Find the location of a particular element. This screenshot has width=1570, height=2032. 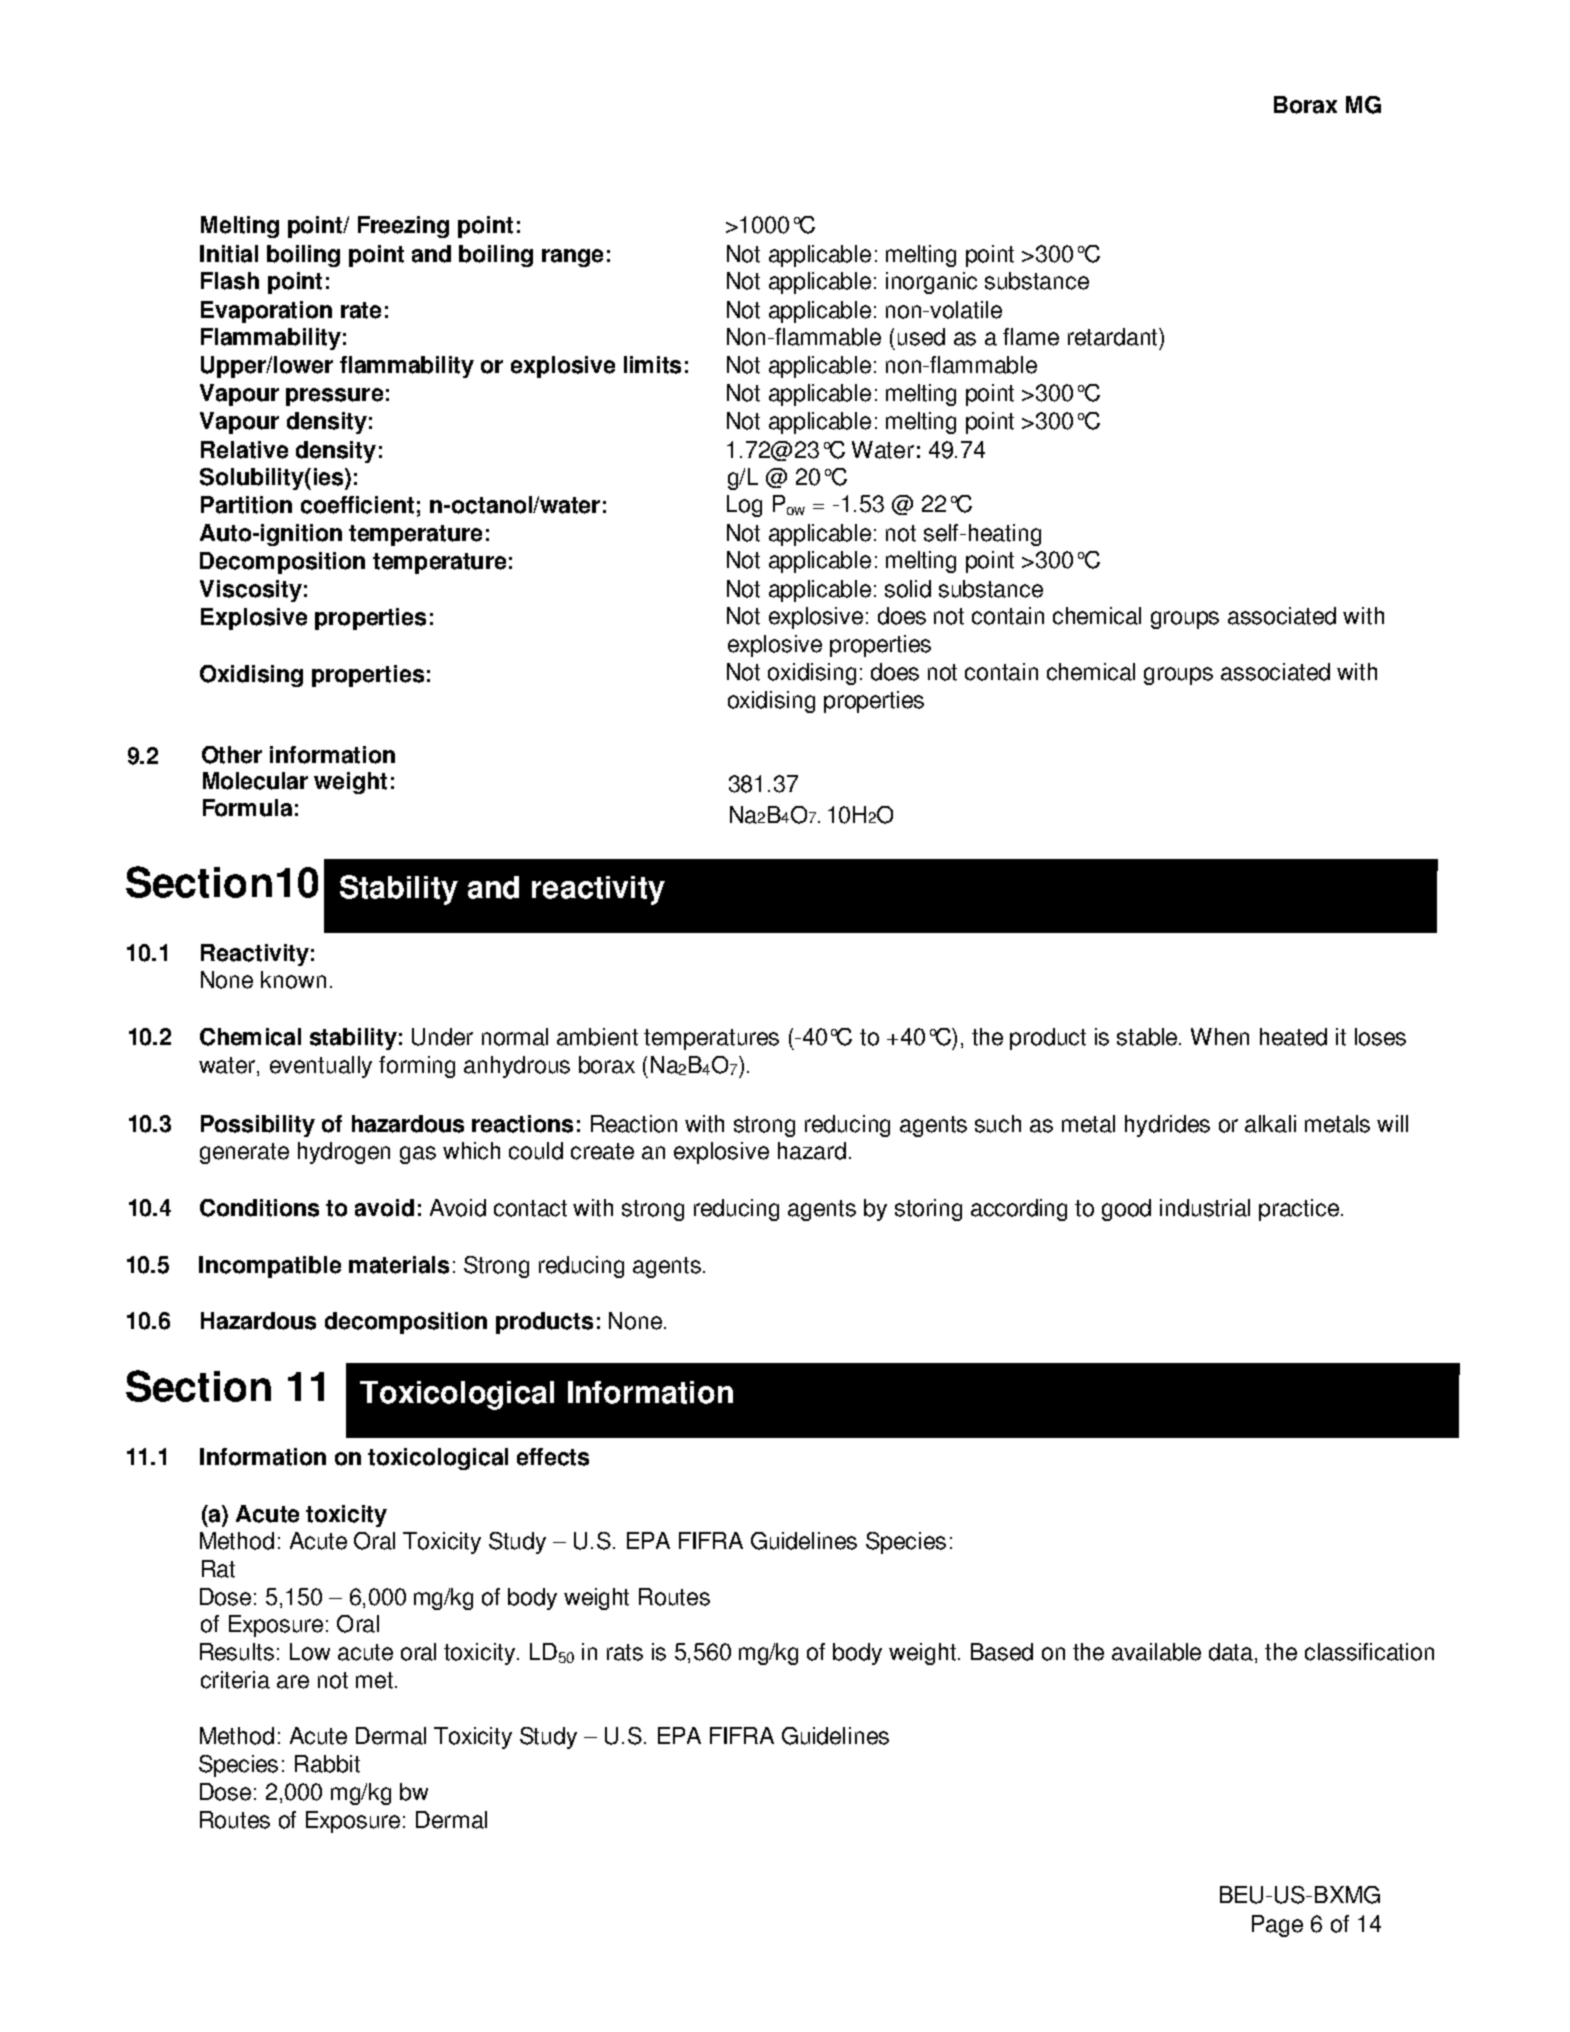

Freezing is located at coordinates (403, 227).
